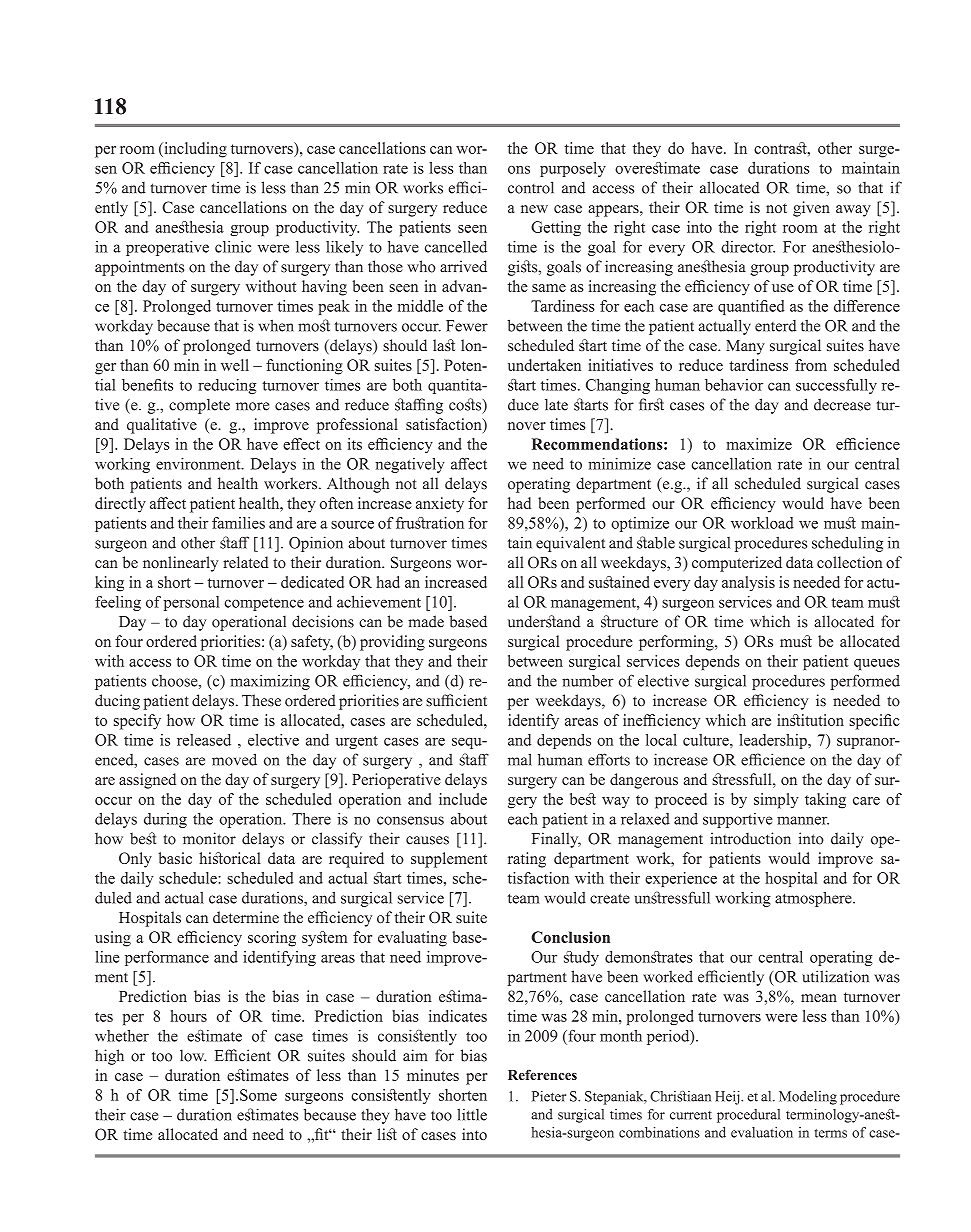 Image resolution: width=971 pixels, height=1232 pixels. Describe the element at coordinates (165, 820) in the document. I see `during` at that location.
